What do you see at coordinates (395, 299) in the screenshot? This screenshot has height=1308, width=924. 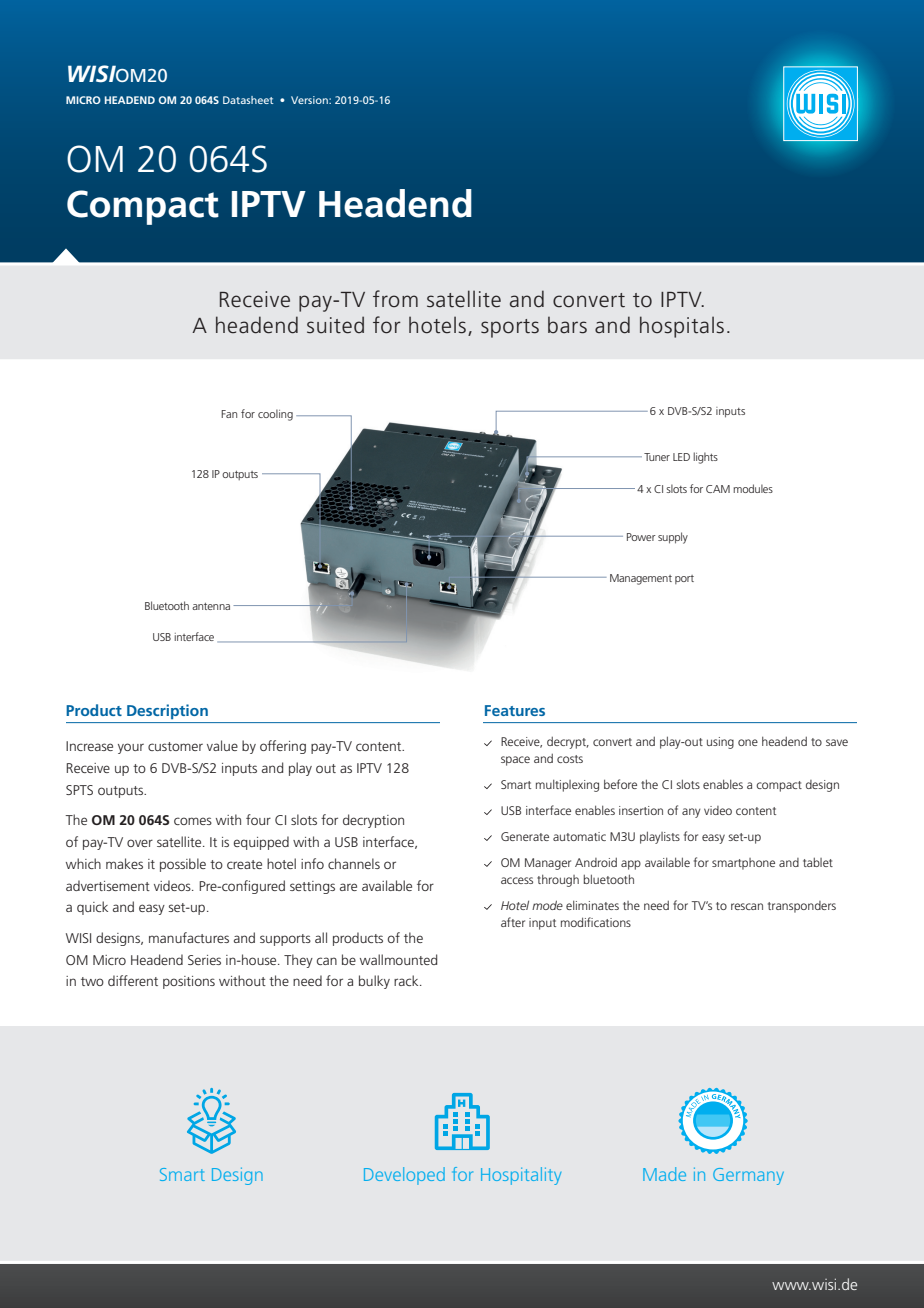 I see `from` at bounding box center [395, 299].
